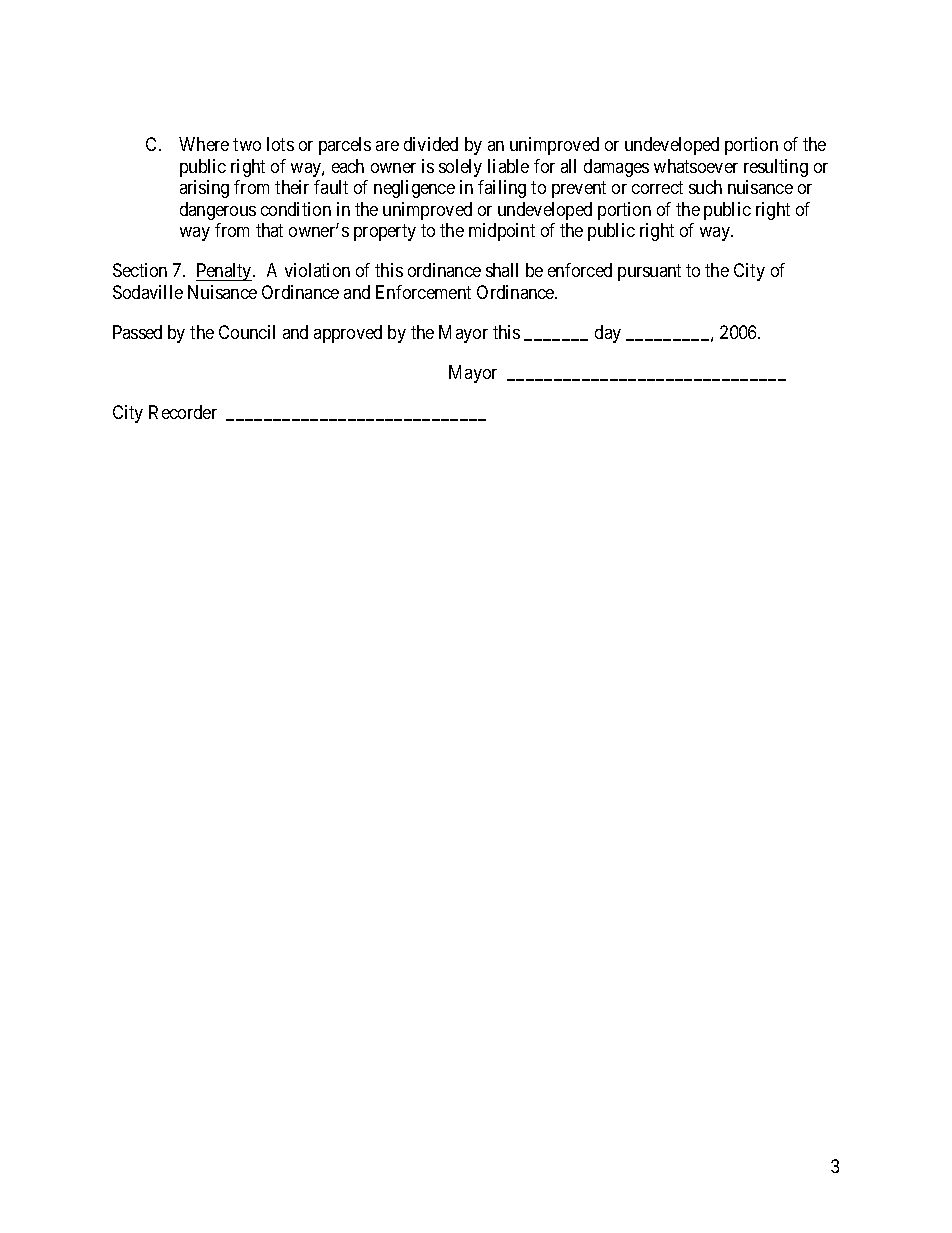 This screenshot has height=1233, width=952. I want to click on day, so click(608, 334).
